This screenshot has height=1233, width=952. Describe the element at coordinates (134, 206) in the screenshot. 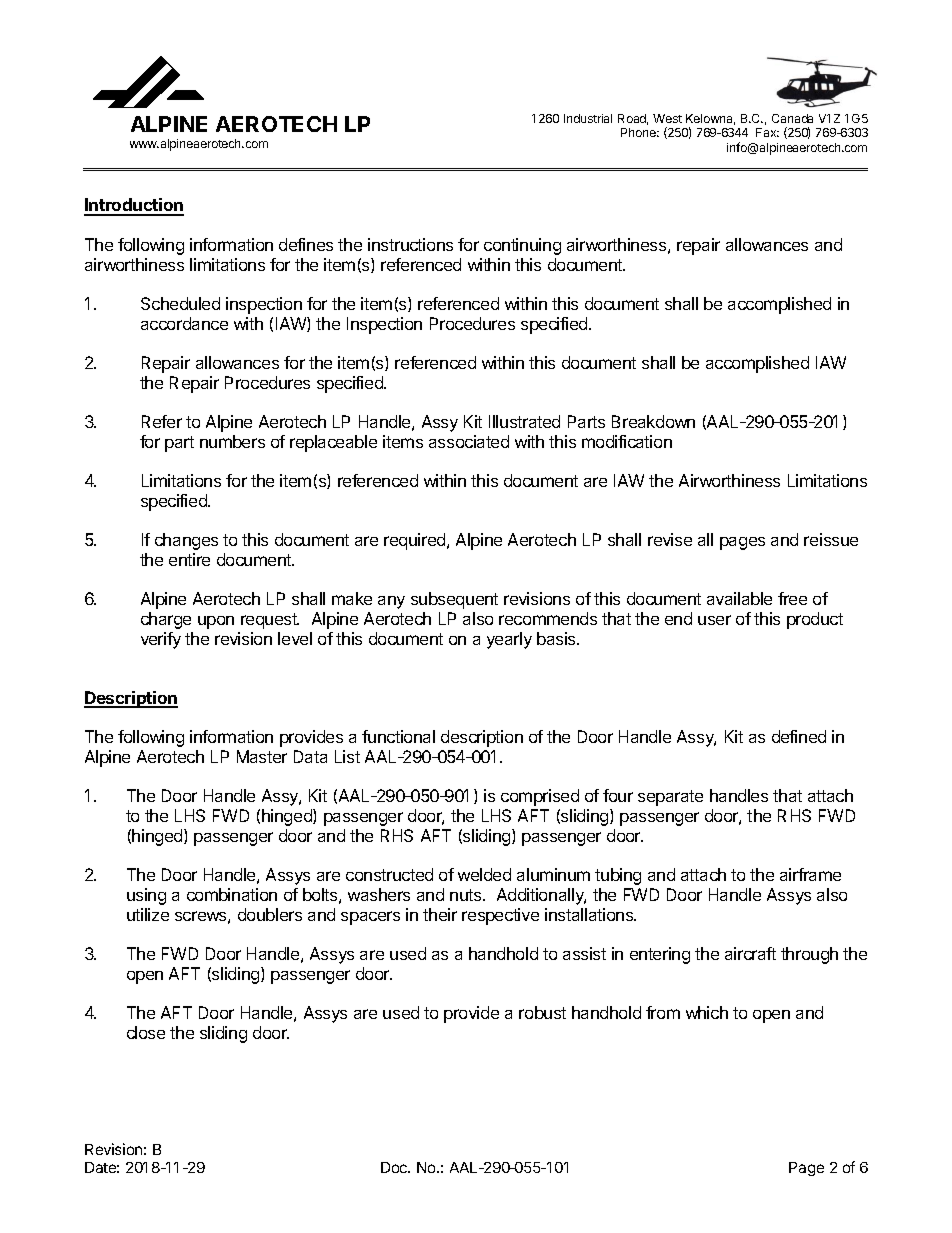

I see `Introduction` at that location.
